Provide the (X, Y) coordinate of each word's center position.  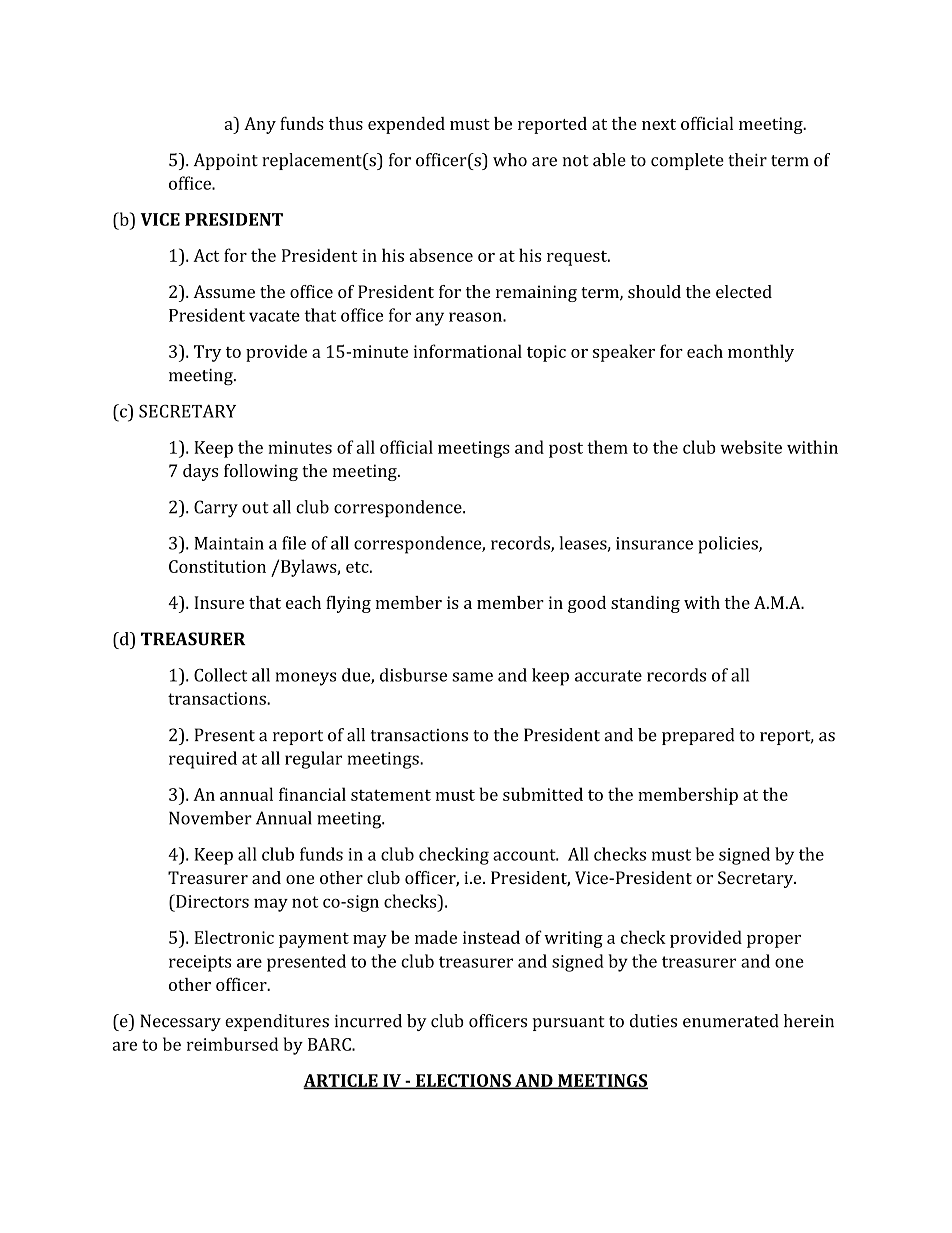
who (510, 160)
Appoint (226, 161)
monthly (761, 353)
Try (208, 353)
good (587, 604)
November (210, 818)
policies (729, 545)
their (747, 160)
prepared (698, 736)
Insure (219, 602)
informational (467, 351)
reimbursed (232, 1044)
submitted (543, 794)
